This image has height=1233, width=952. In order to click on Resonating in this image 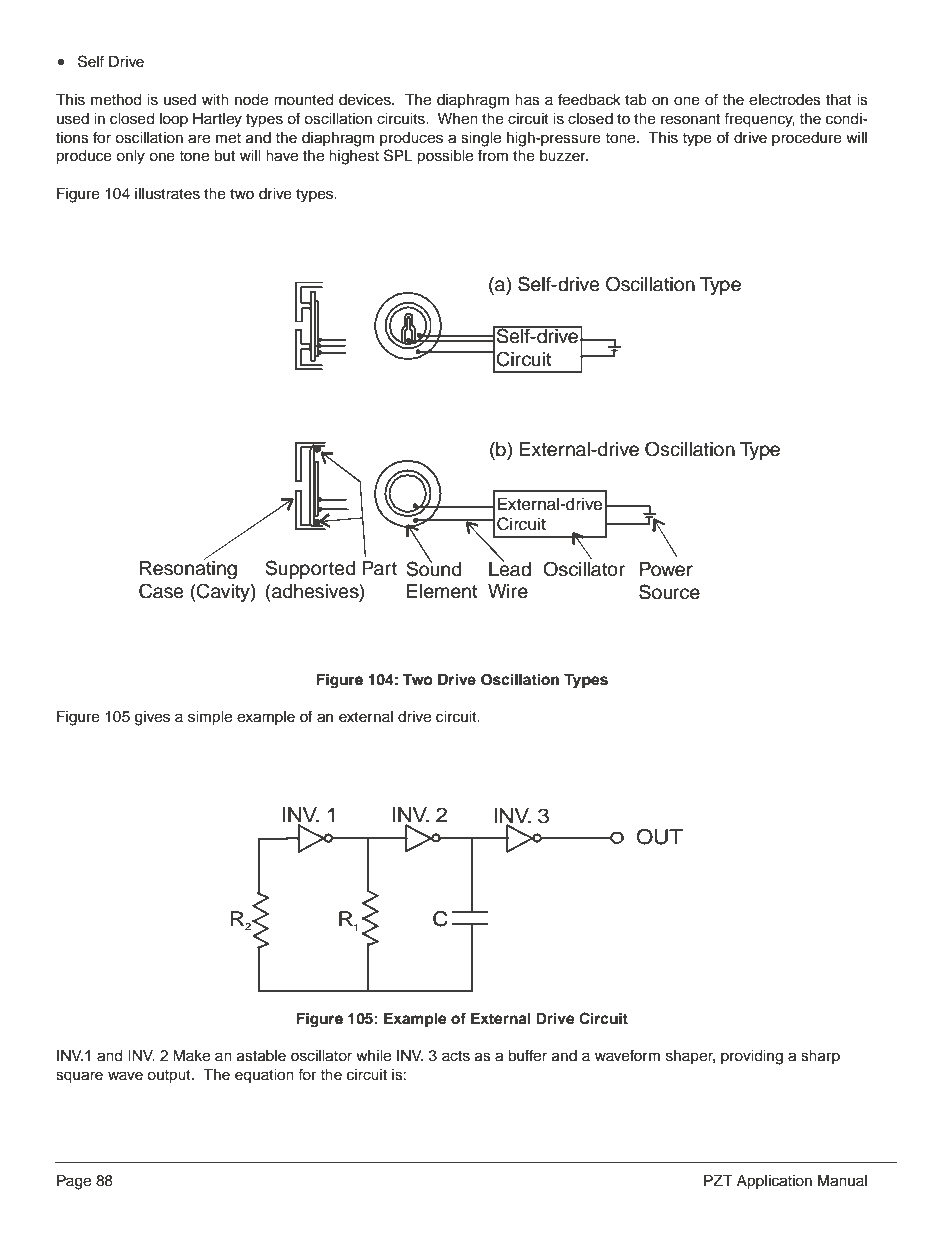, I will do `click(188, 569)`.
